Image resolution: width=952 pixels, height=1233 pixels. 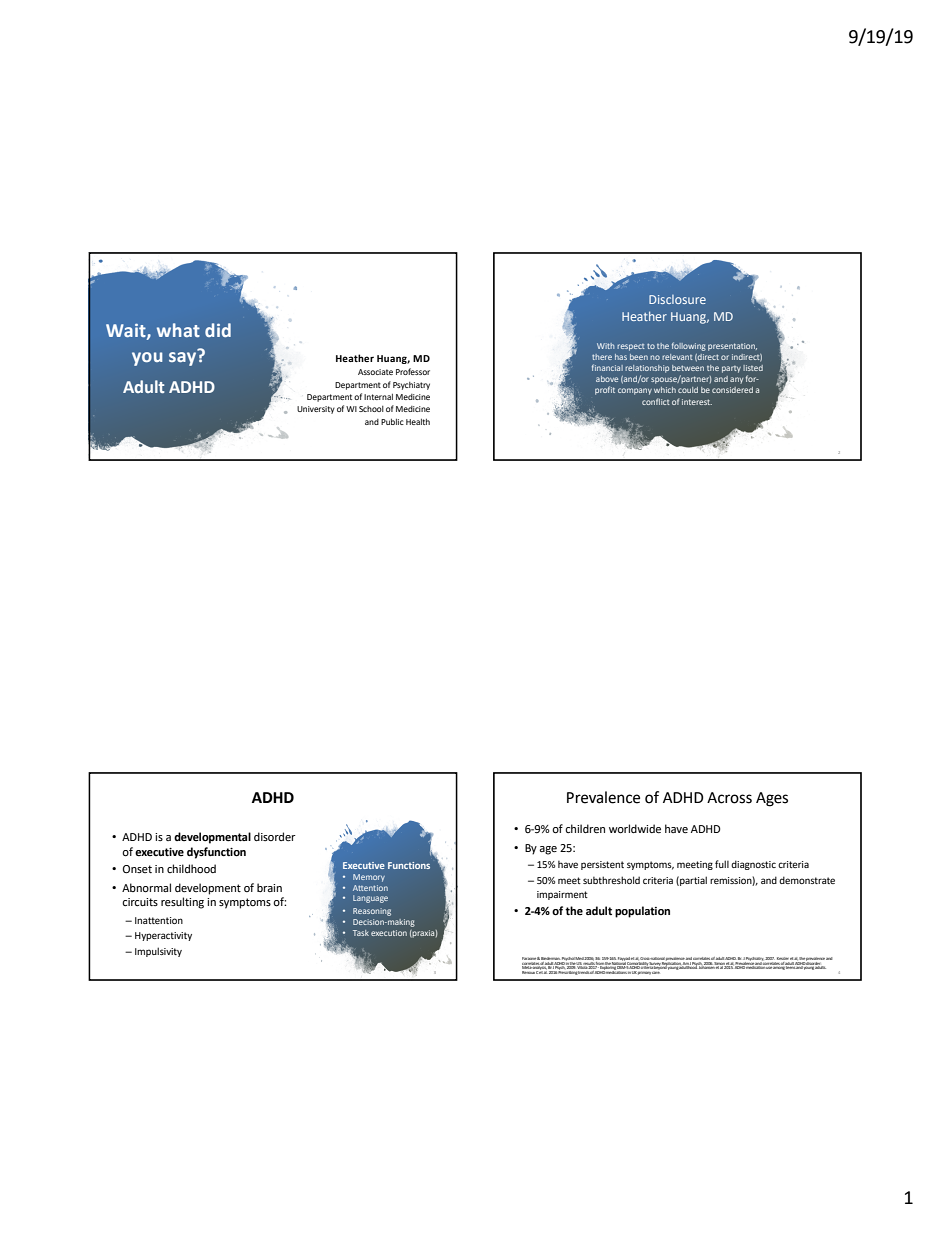 What do you see at coordinates (772, 799) in the screenshot?
I see `Ages` at bounding box center [772, 799].
